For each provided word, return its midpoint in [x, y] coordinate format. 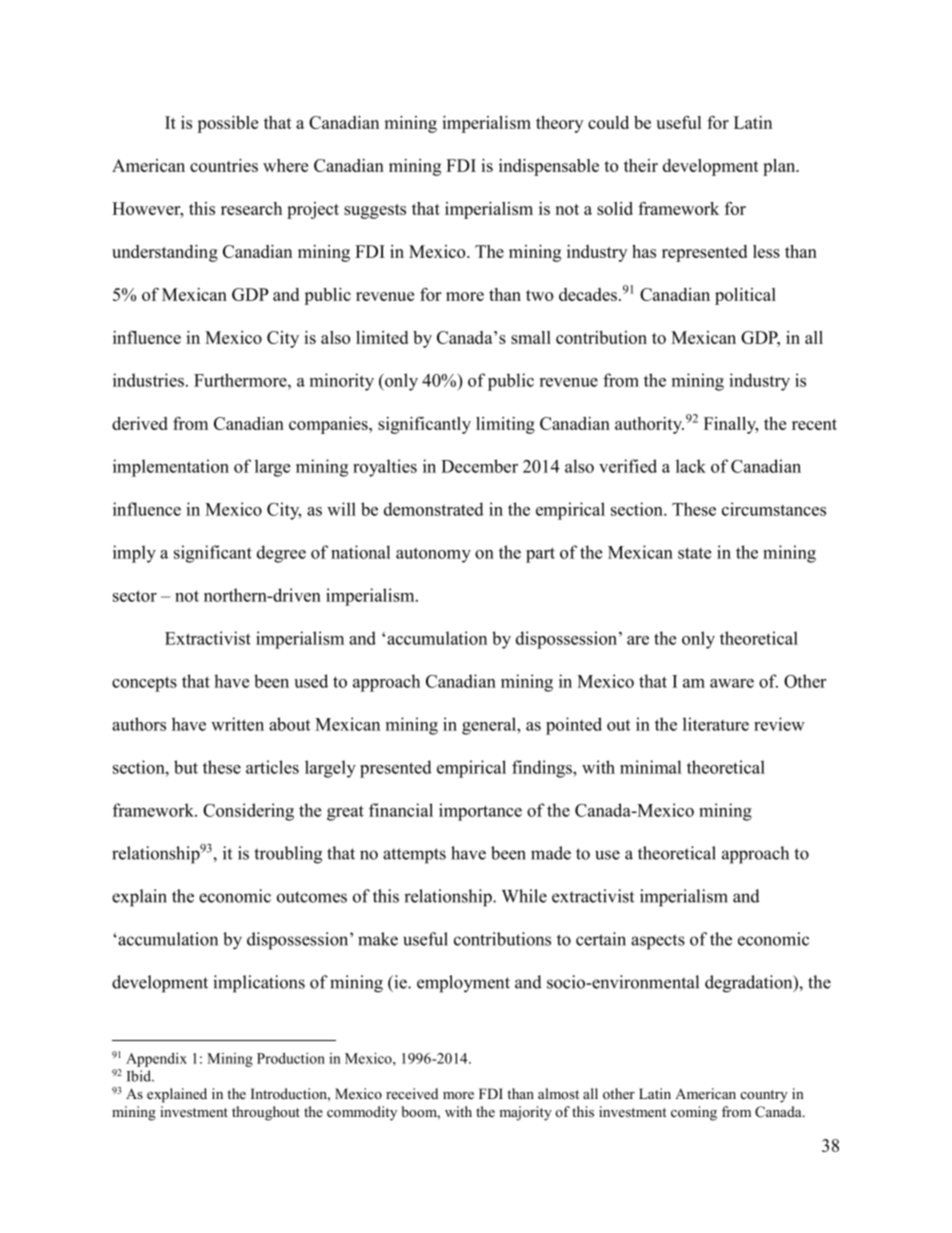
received [412, 1093]
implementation [171, 468]
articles [272, 767]
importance [480, 812]
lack [691, 466]
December [479, 466]
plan [780, 167]
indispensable [549, 167]
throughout [266, 1113]
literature [716, 724]
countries [224, 165]
